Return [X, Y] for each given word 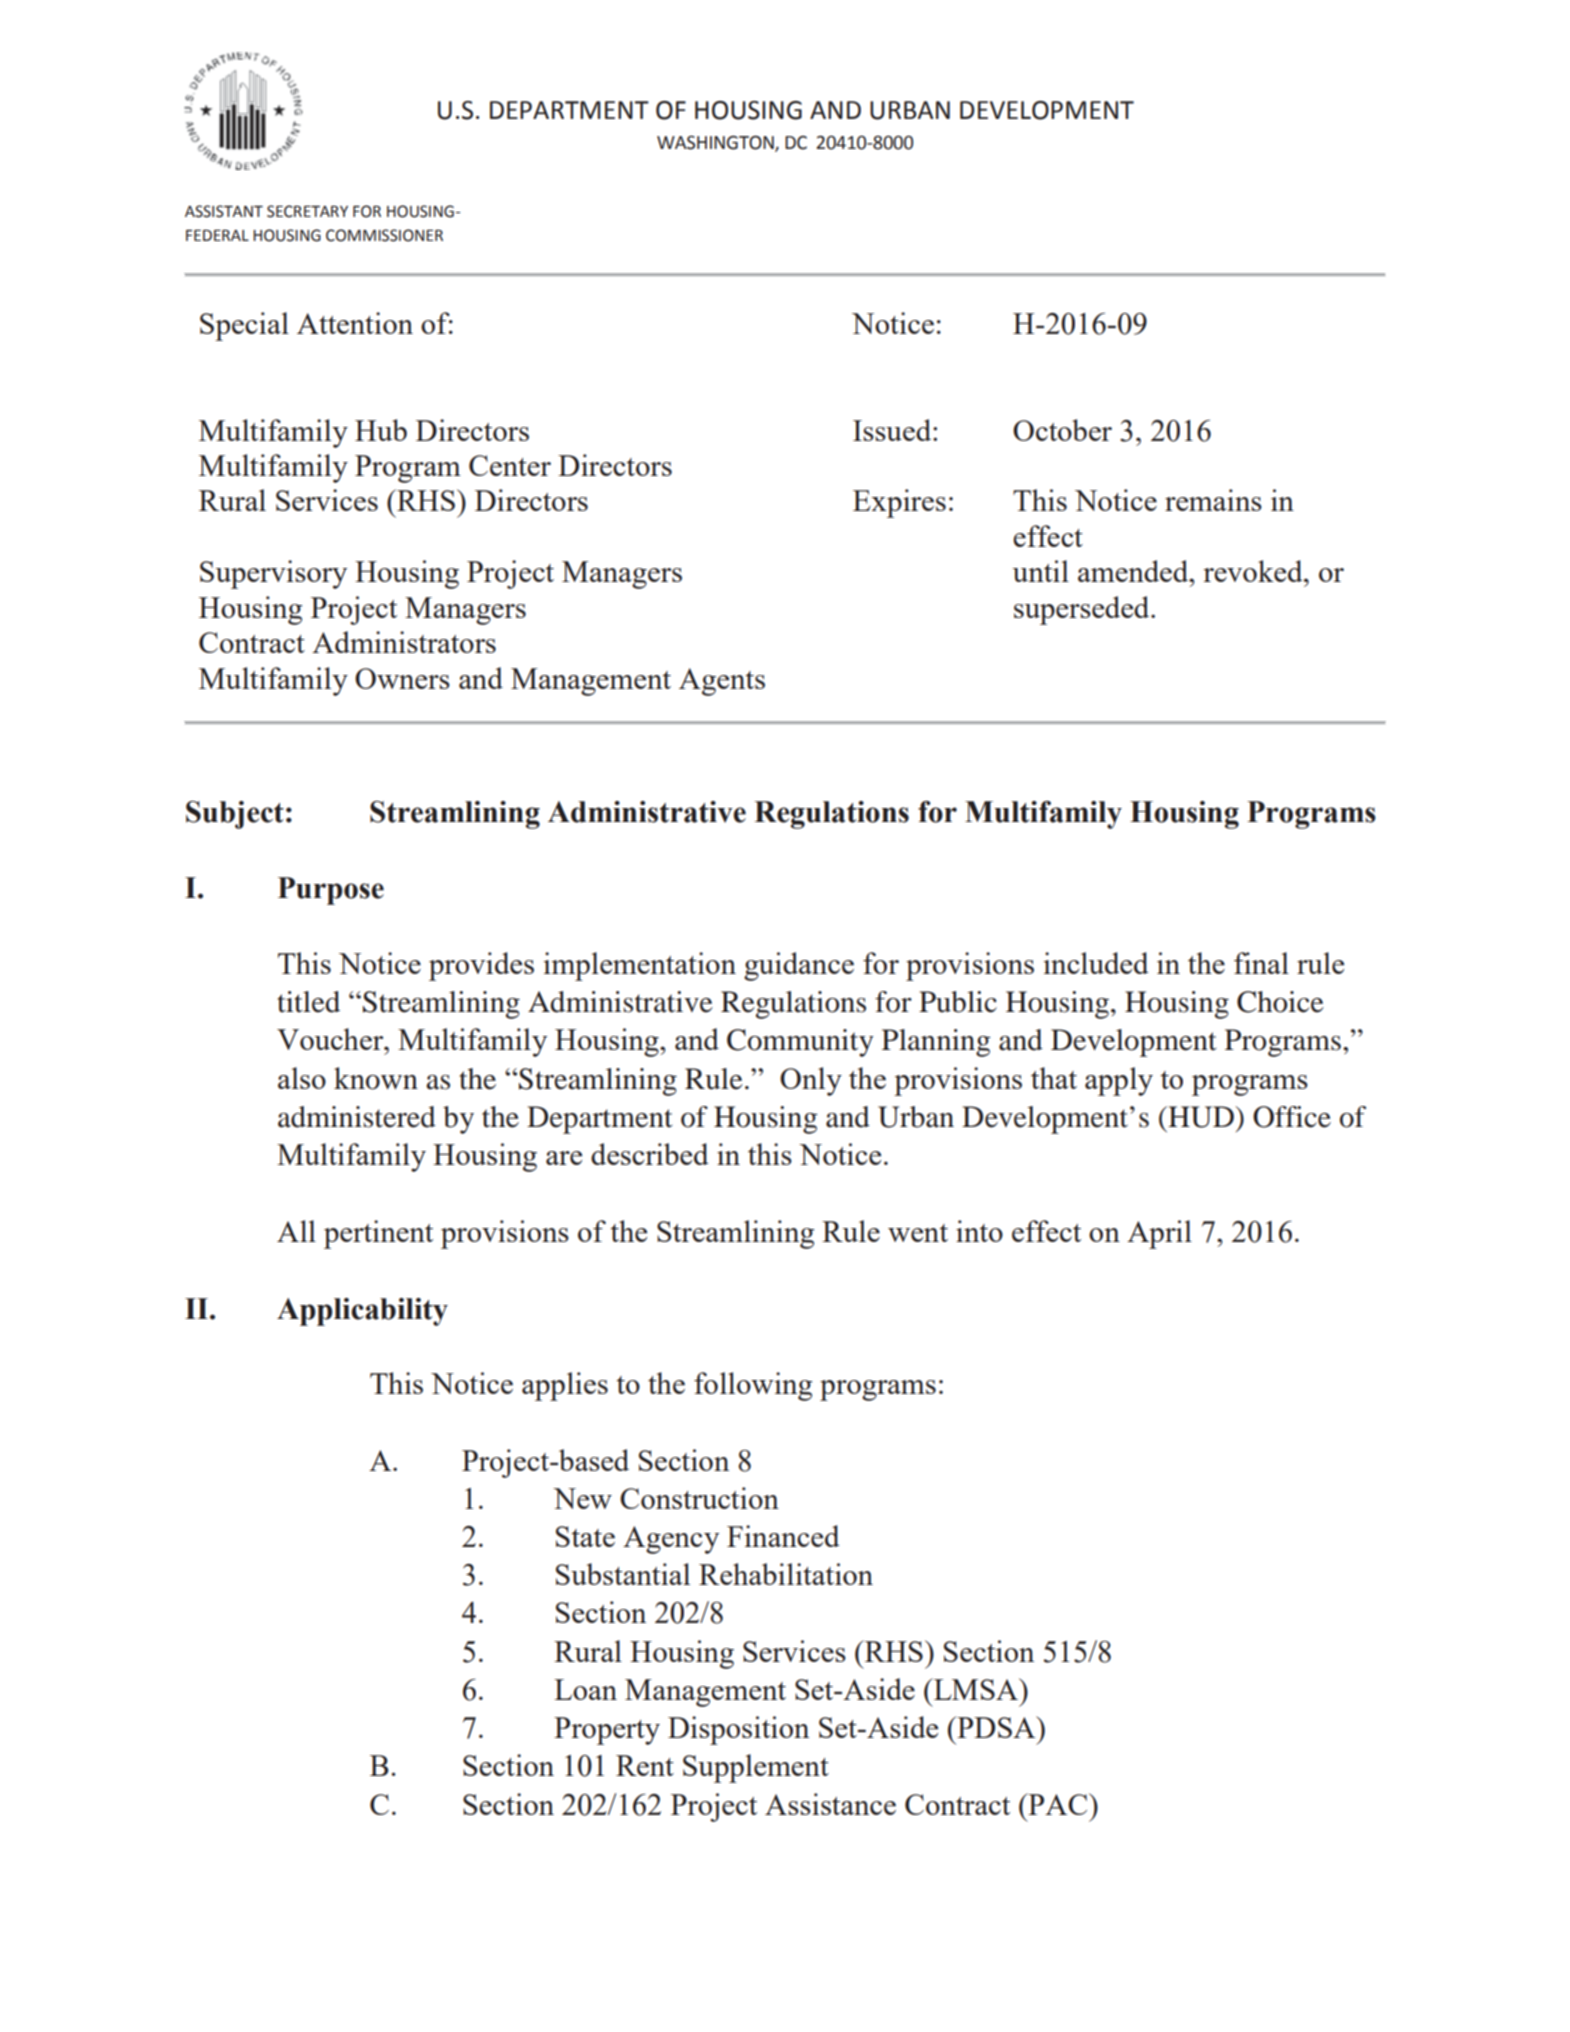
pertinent [378, 1234]
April [1159, 1234]
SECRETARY [307, 211]
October [1062, 430]
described [650, 1154]
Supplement [756, 1768]
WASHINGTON [716, 143]
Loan [585, 1689]
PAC [1058, 1804]
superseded [1083, 610]
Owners [402, 678]
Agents [722, 682]
